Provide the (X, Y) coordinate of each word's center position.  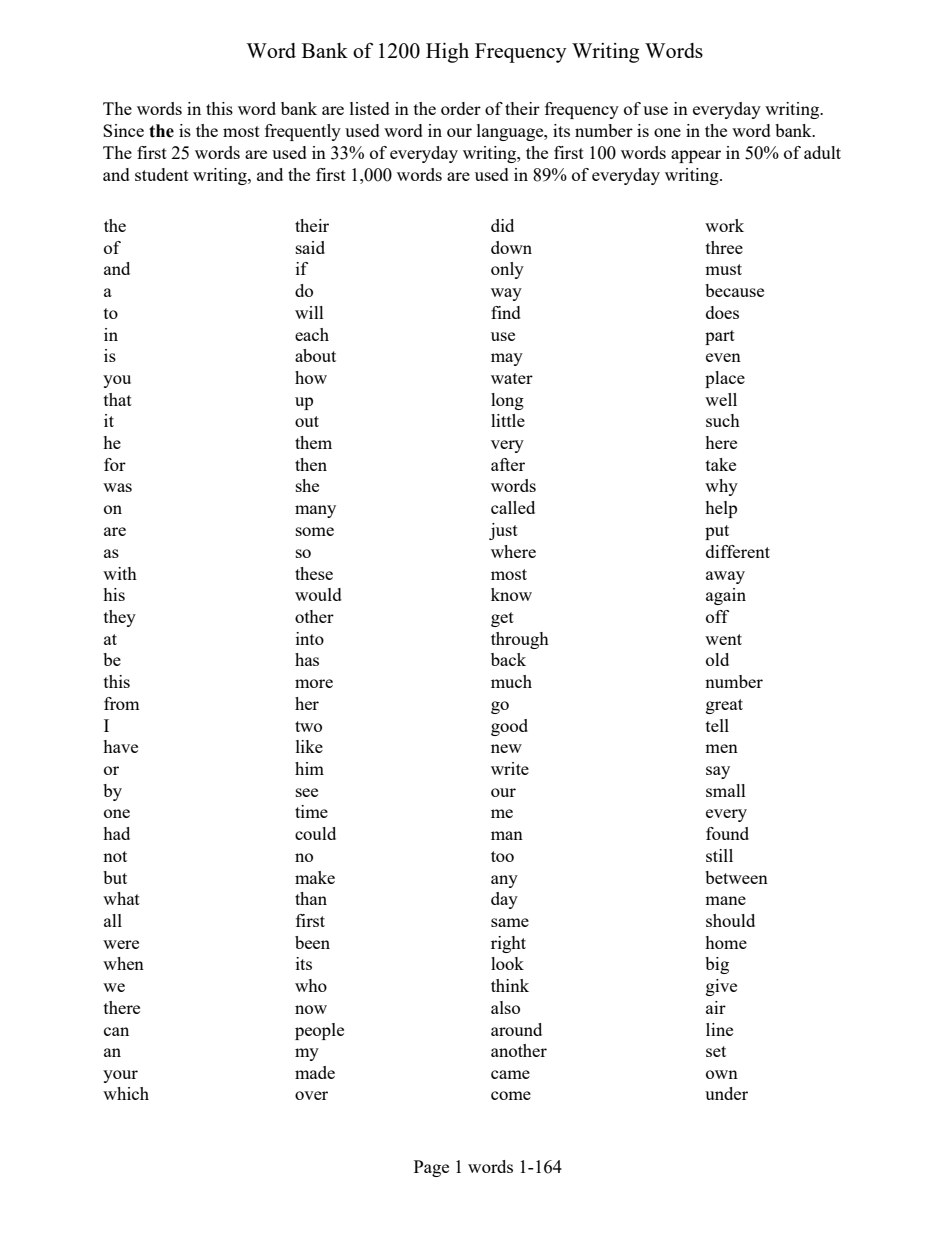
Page (431, 1168)
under (726, 1093)
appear (696, 156)
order (461, 108)
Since (123, 130)
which (126, 1093)
